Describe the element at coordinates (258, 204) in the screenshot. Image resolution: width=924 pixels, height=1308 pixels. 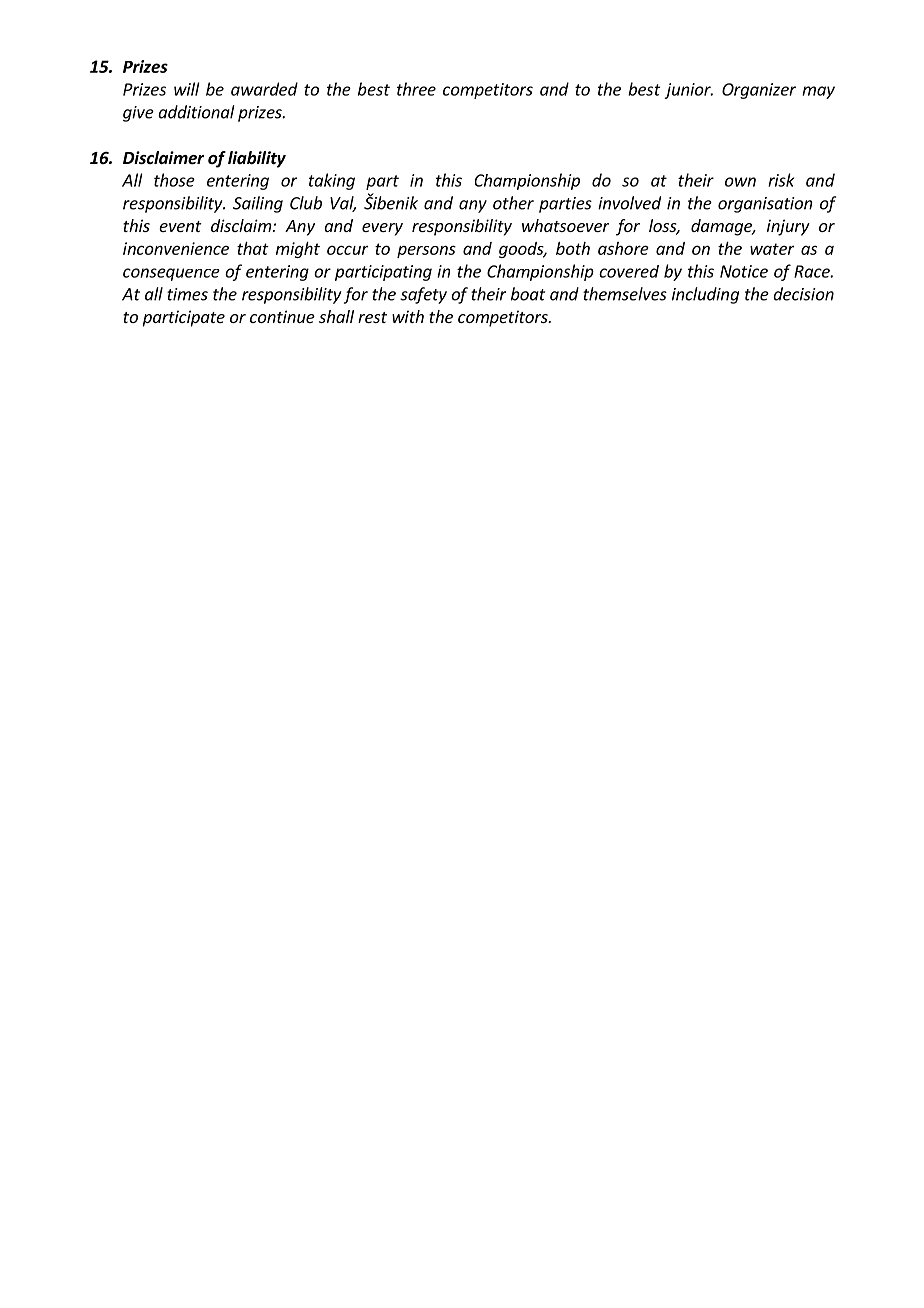
I see `Sailing` at that location.
